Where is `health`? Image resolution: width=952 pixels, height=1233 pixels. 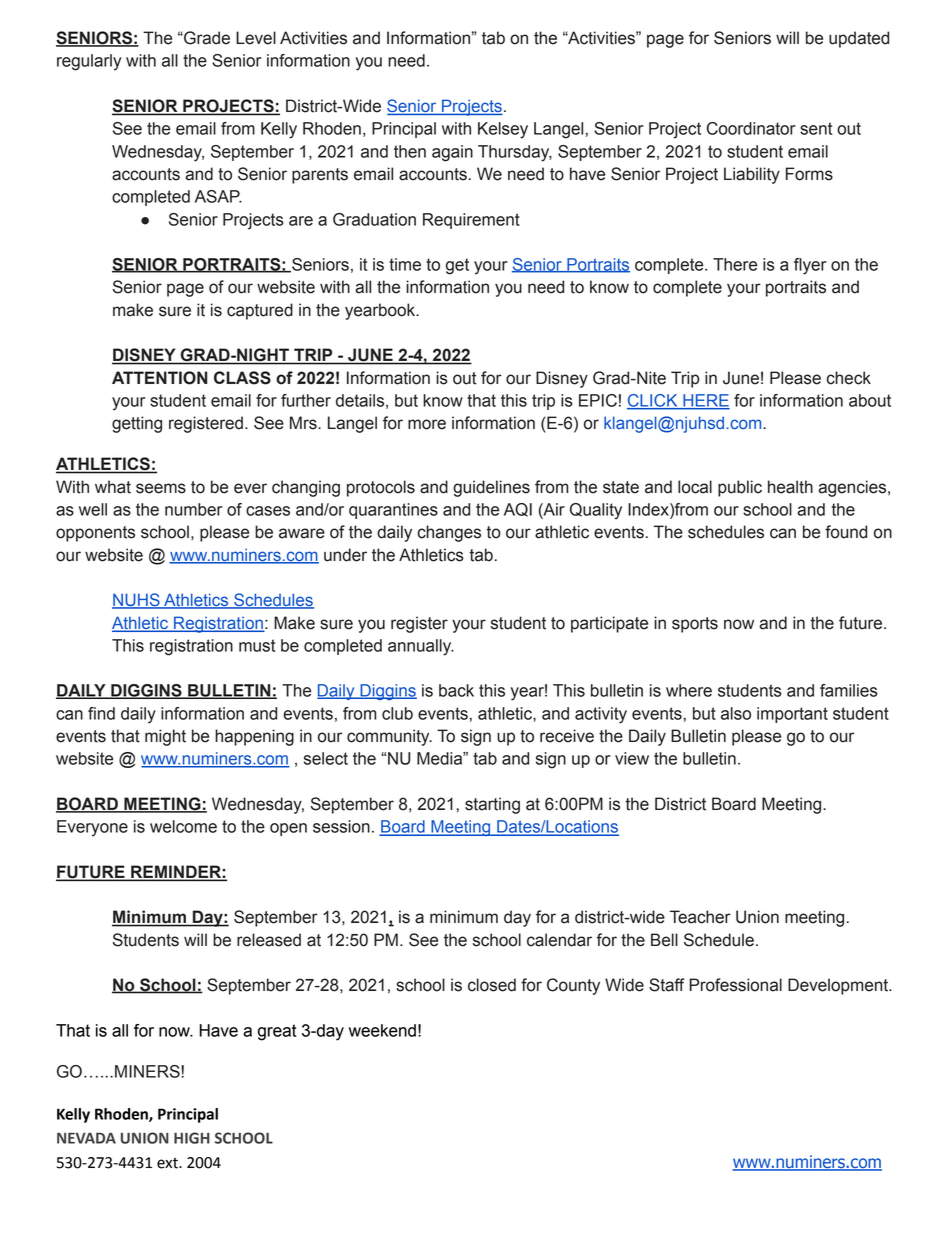
health is located at coordinates (790, 487).
